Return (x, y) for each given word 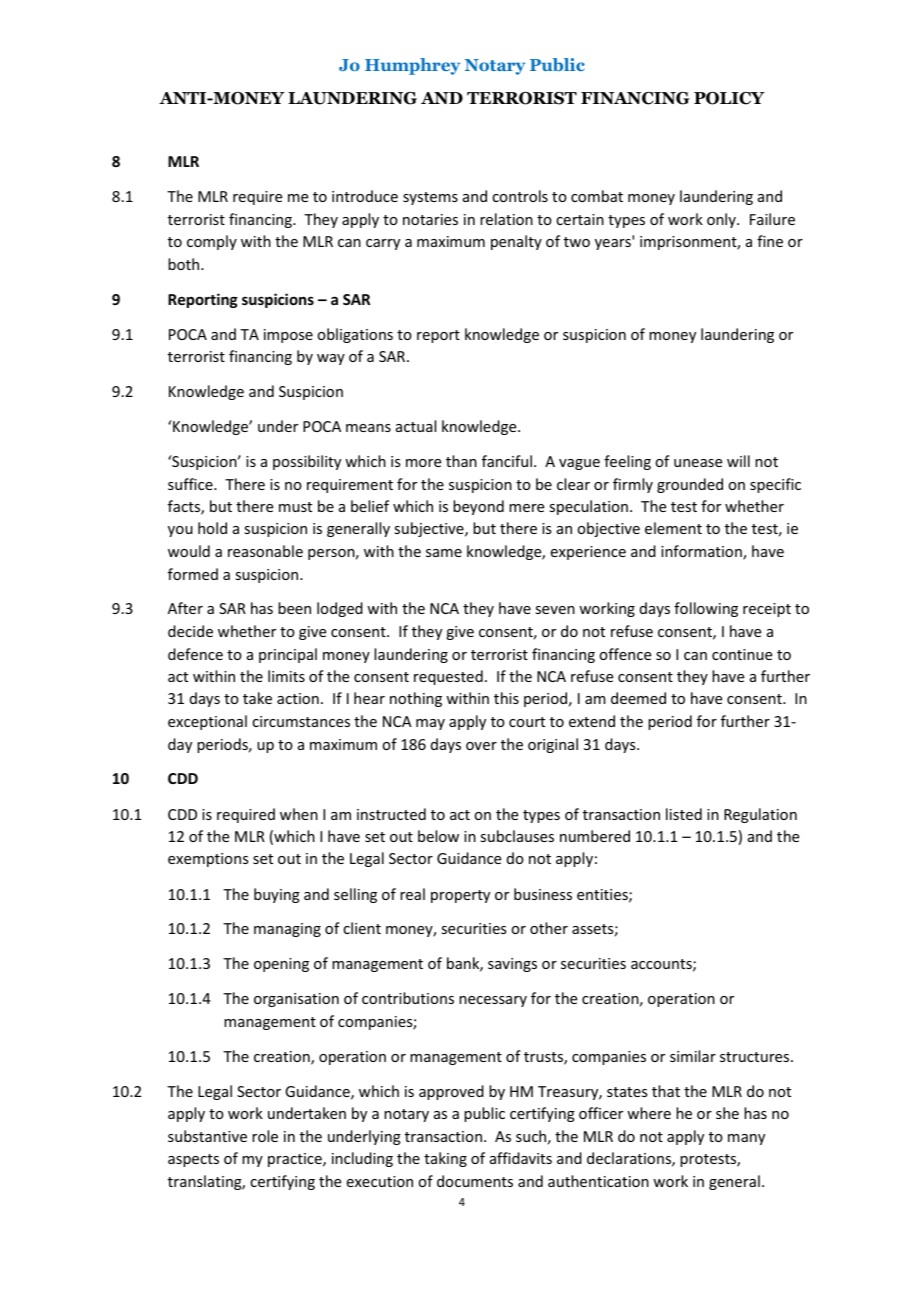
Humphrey (412, 66)
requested (448, 677)
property (460, 896)
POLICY (729, 98)
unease (698, 463)
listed (684, 814)
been (294, 608)
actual (416, 426)
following (706, 609)
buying (277, 895)
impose (288, 336)
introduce (365, 196)
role (265, 1136)
